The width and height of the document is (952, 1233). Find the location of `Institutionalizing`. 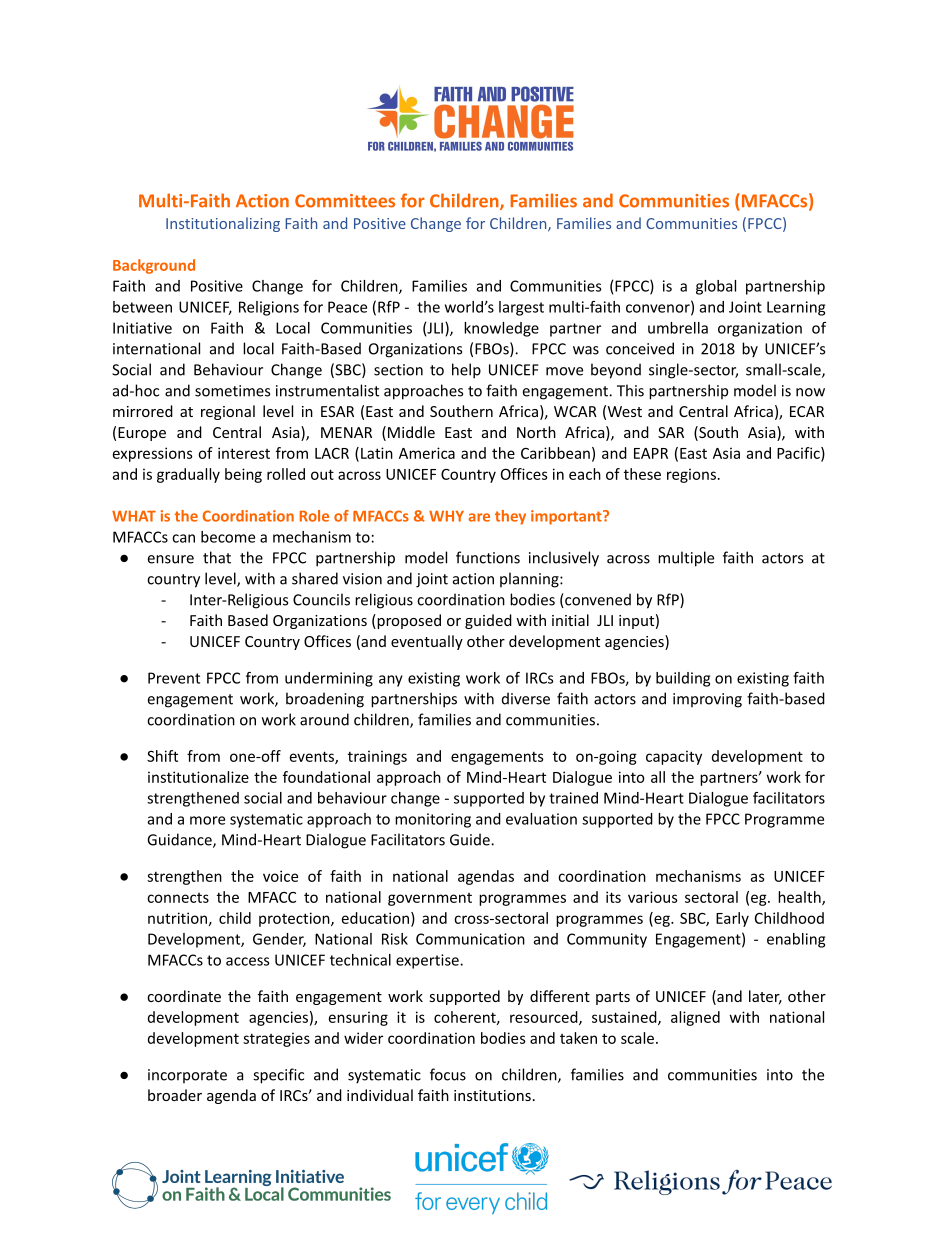

Institutionalizing is located at coordinates (223, 224).
